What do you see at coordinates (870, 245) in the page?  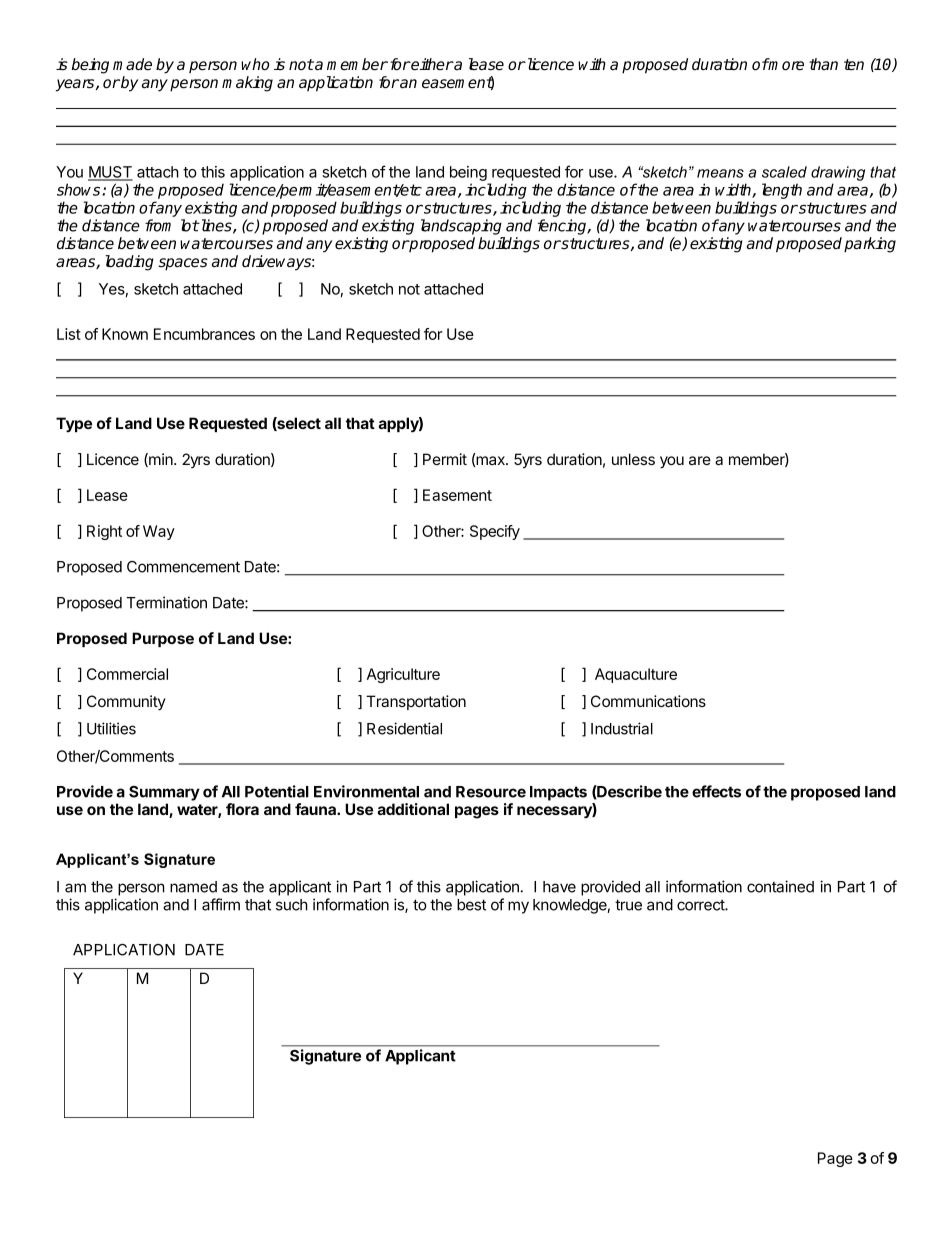 I see `parking` at bounding box center [870, 245].
